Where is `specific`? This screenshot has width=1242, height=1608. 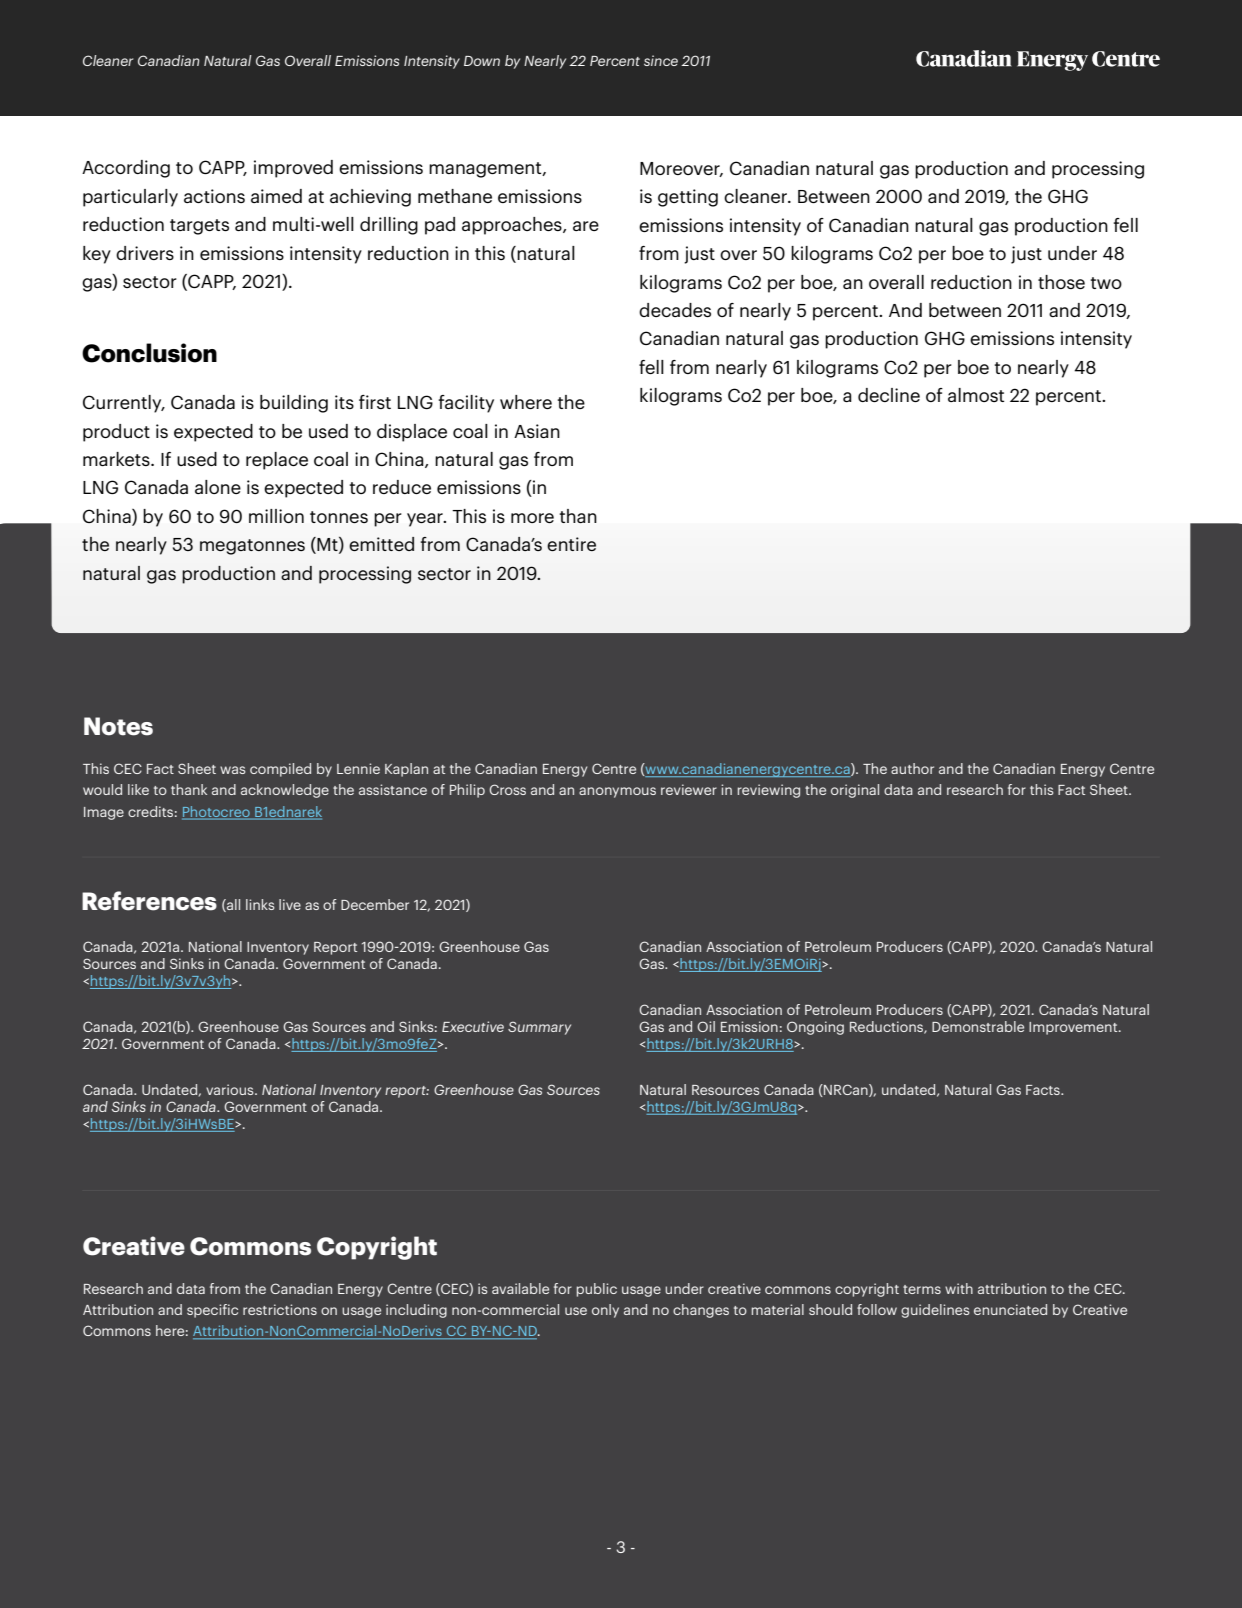
specific is located at coordinates (212, 1311).
